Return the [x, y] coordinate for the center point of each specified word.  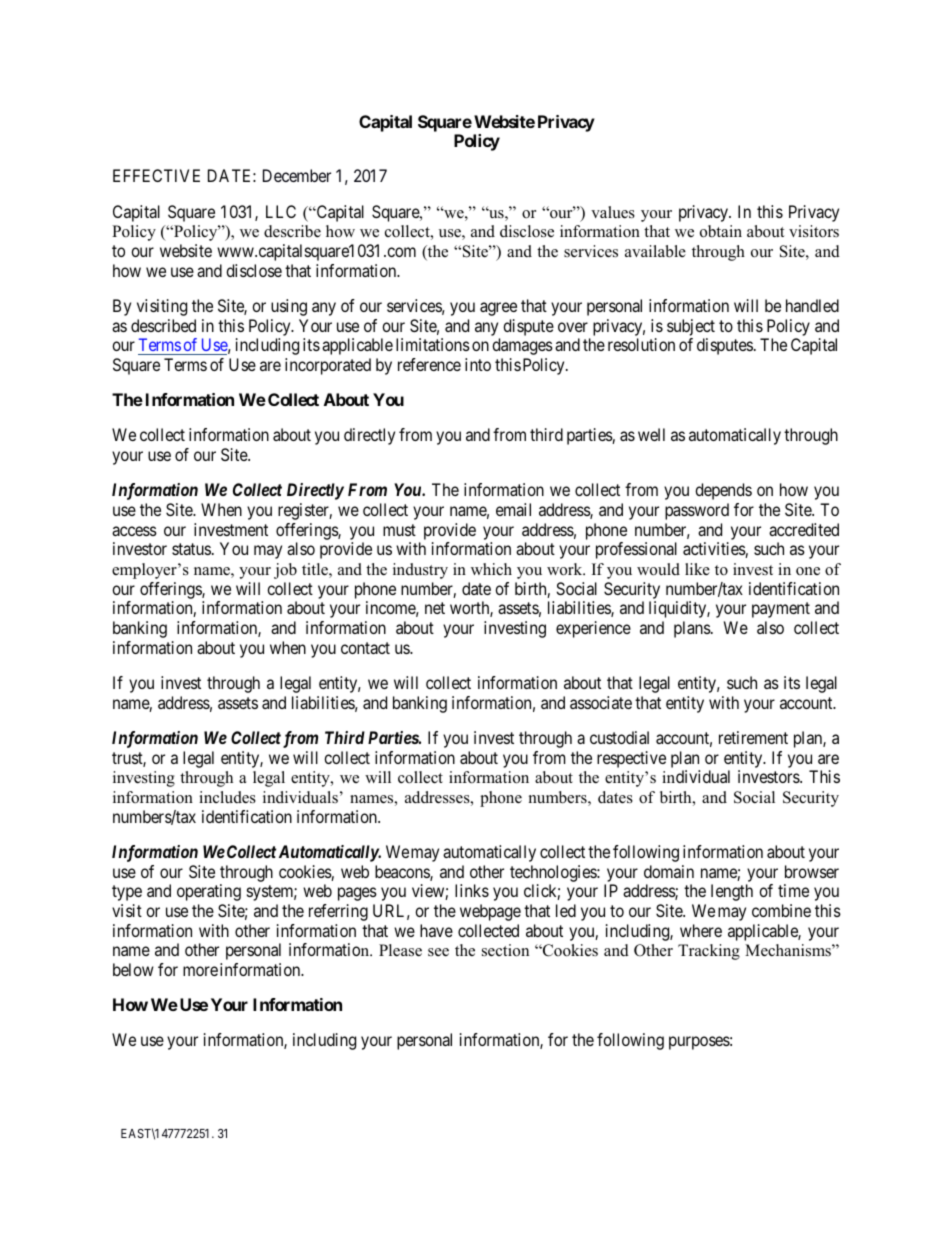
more [200, 971]
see [438, 952]
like [697, 569]
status [191, 549]
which [491, 569]
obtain [721, 231]
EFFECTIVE [156, 175]
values [613, 212]
